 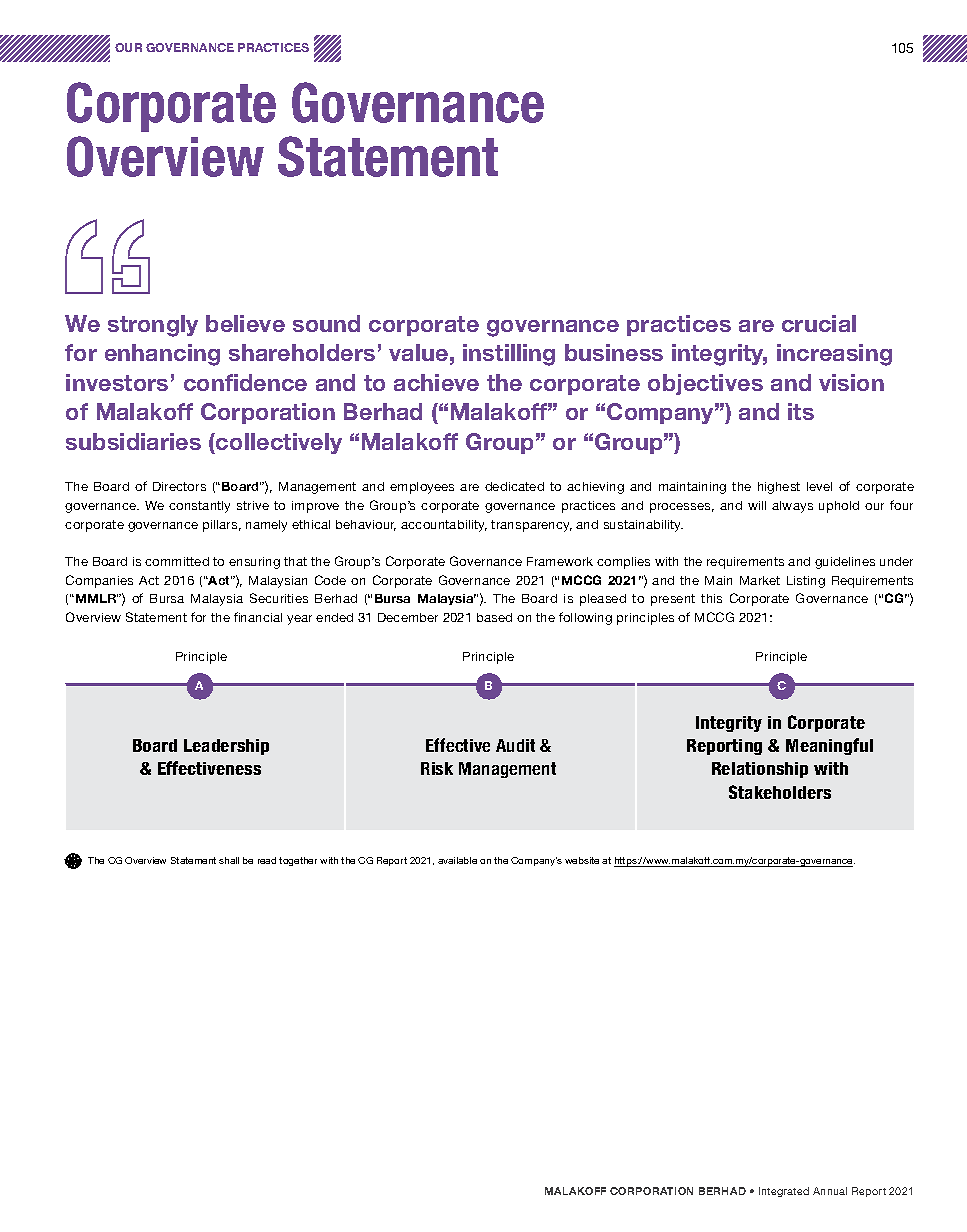 I want to click on Meaningful, so click(x=829, y=746).
